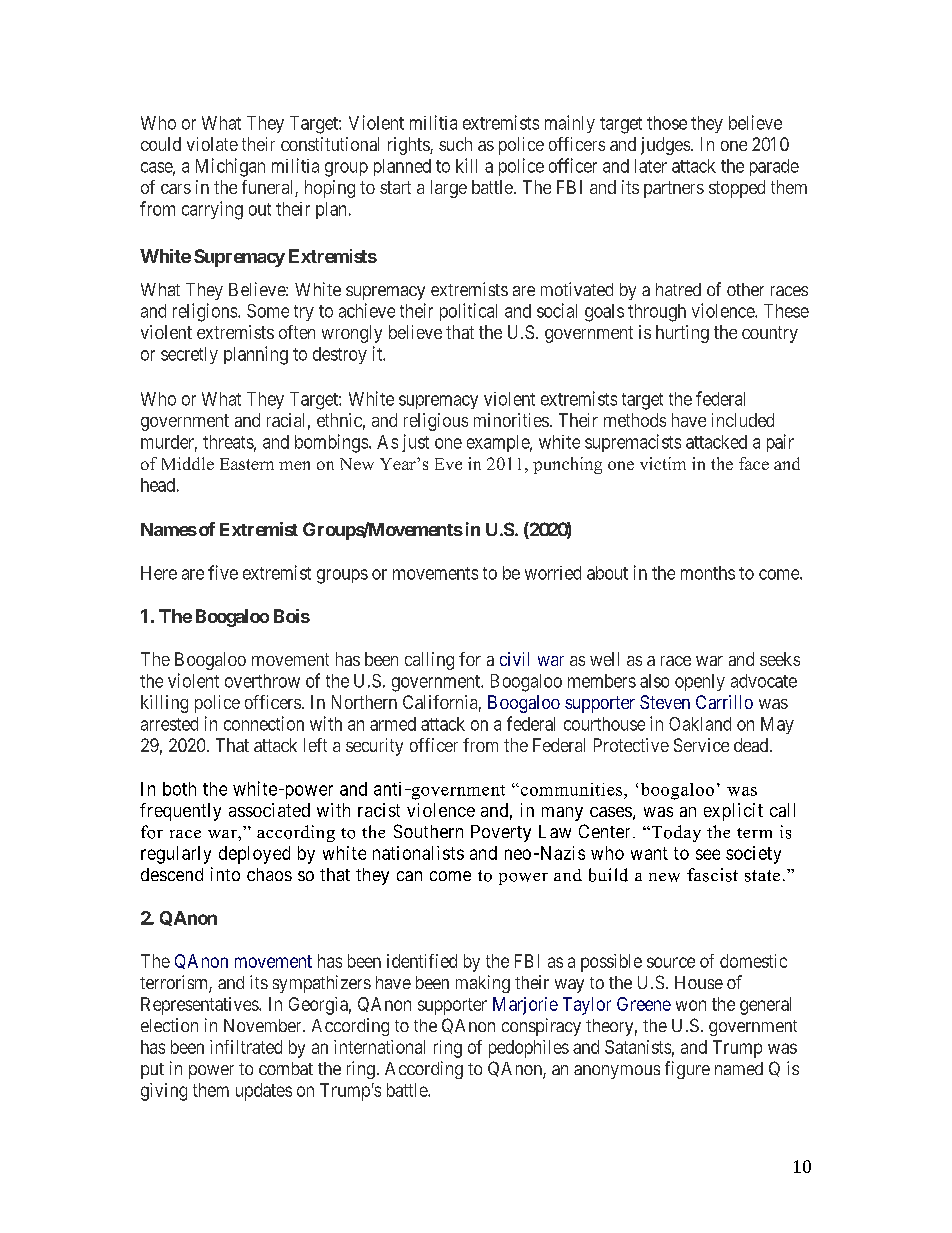  Describe the element at coordinates (743, 420) in the screenshot. I see `included` at that location.
